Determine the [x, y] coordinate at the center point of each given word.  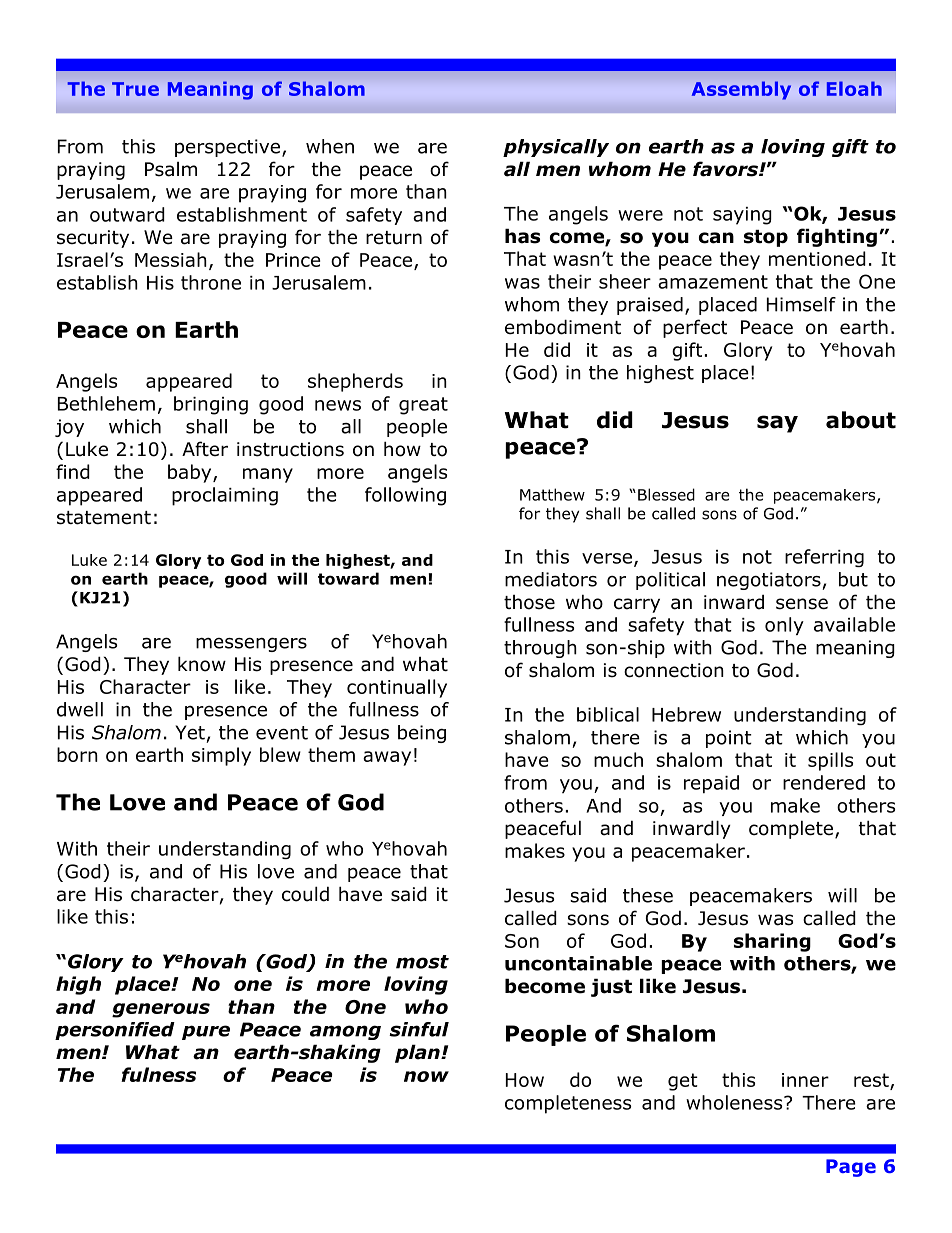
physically [556, 148]
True [135, 89]
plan [418, 1053]
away [387, 758]
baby [191, 473]
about [861, 420]
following [405, 496]
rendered [824, 782]
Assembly [741, 90]
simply [221, 756]
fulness [158, 1074]
